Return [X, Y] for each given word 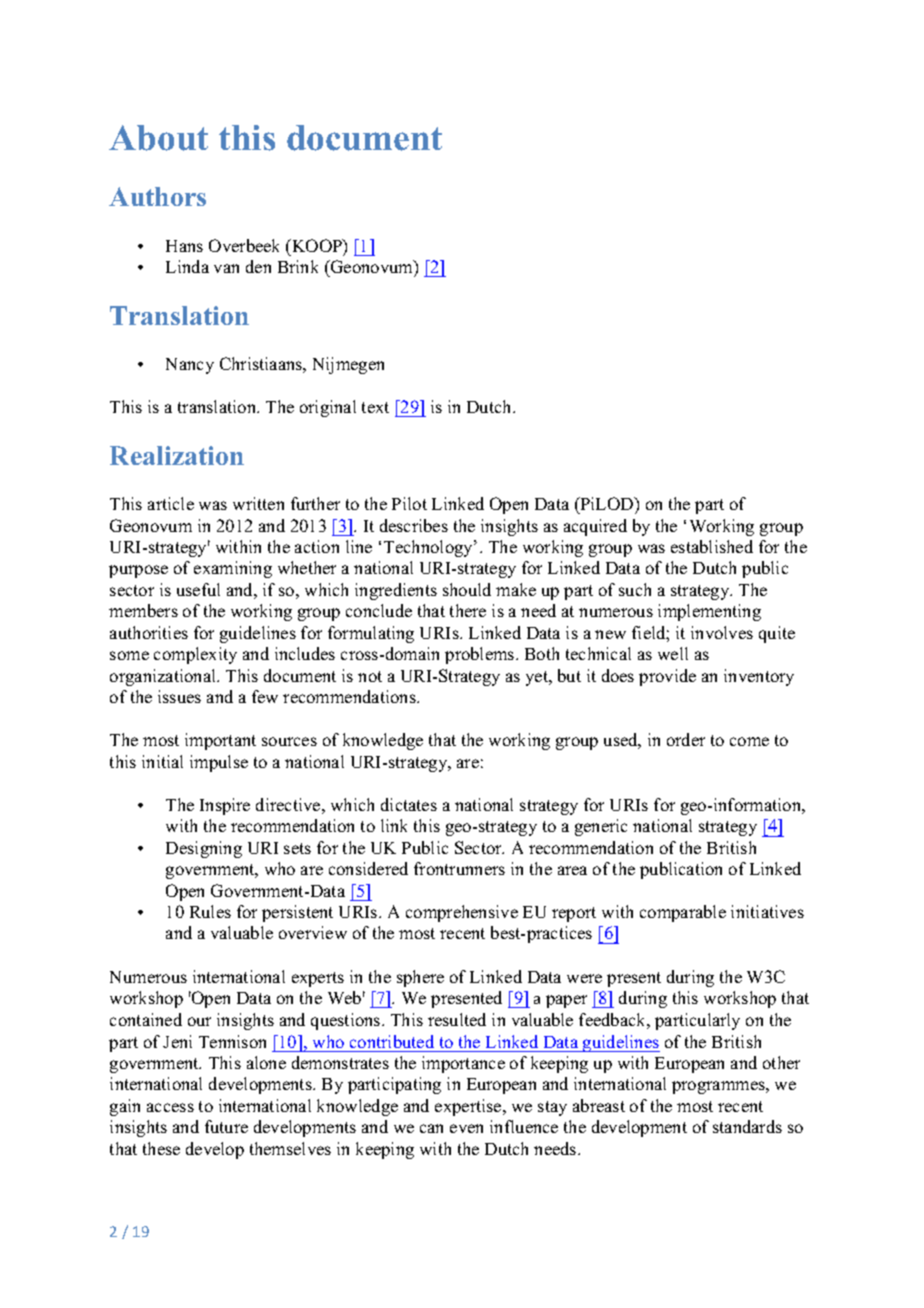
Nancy [190, 366]
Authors [157, 196]
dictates [409, 804]
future [226, 1126]
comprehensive [462, 913]
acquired [595, 527]
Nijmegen [348, 365]
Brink [298, 266]
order [686, 739]
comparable [683, 913]
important [220, 741]
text [375, 407]
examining [233, 569]
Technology [429, 548]
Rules [210, 911]
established [712, 546]
